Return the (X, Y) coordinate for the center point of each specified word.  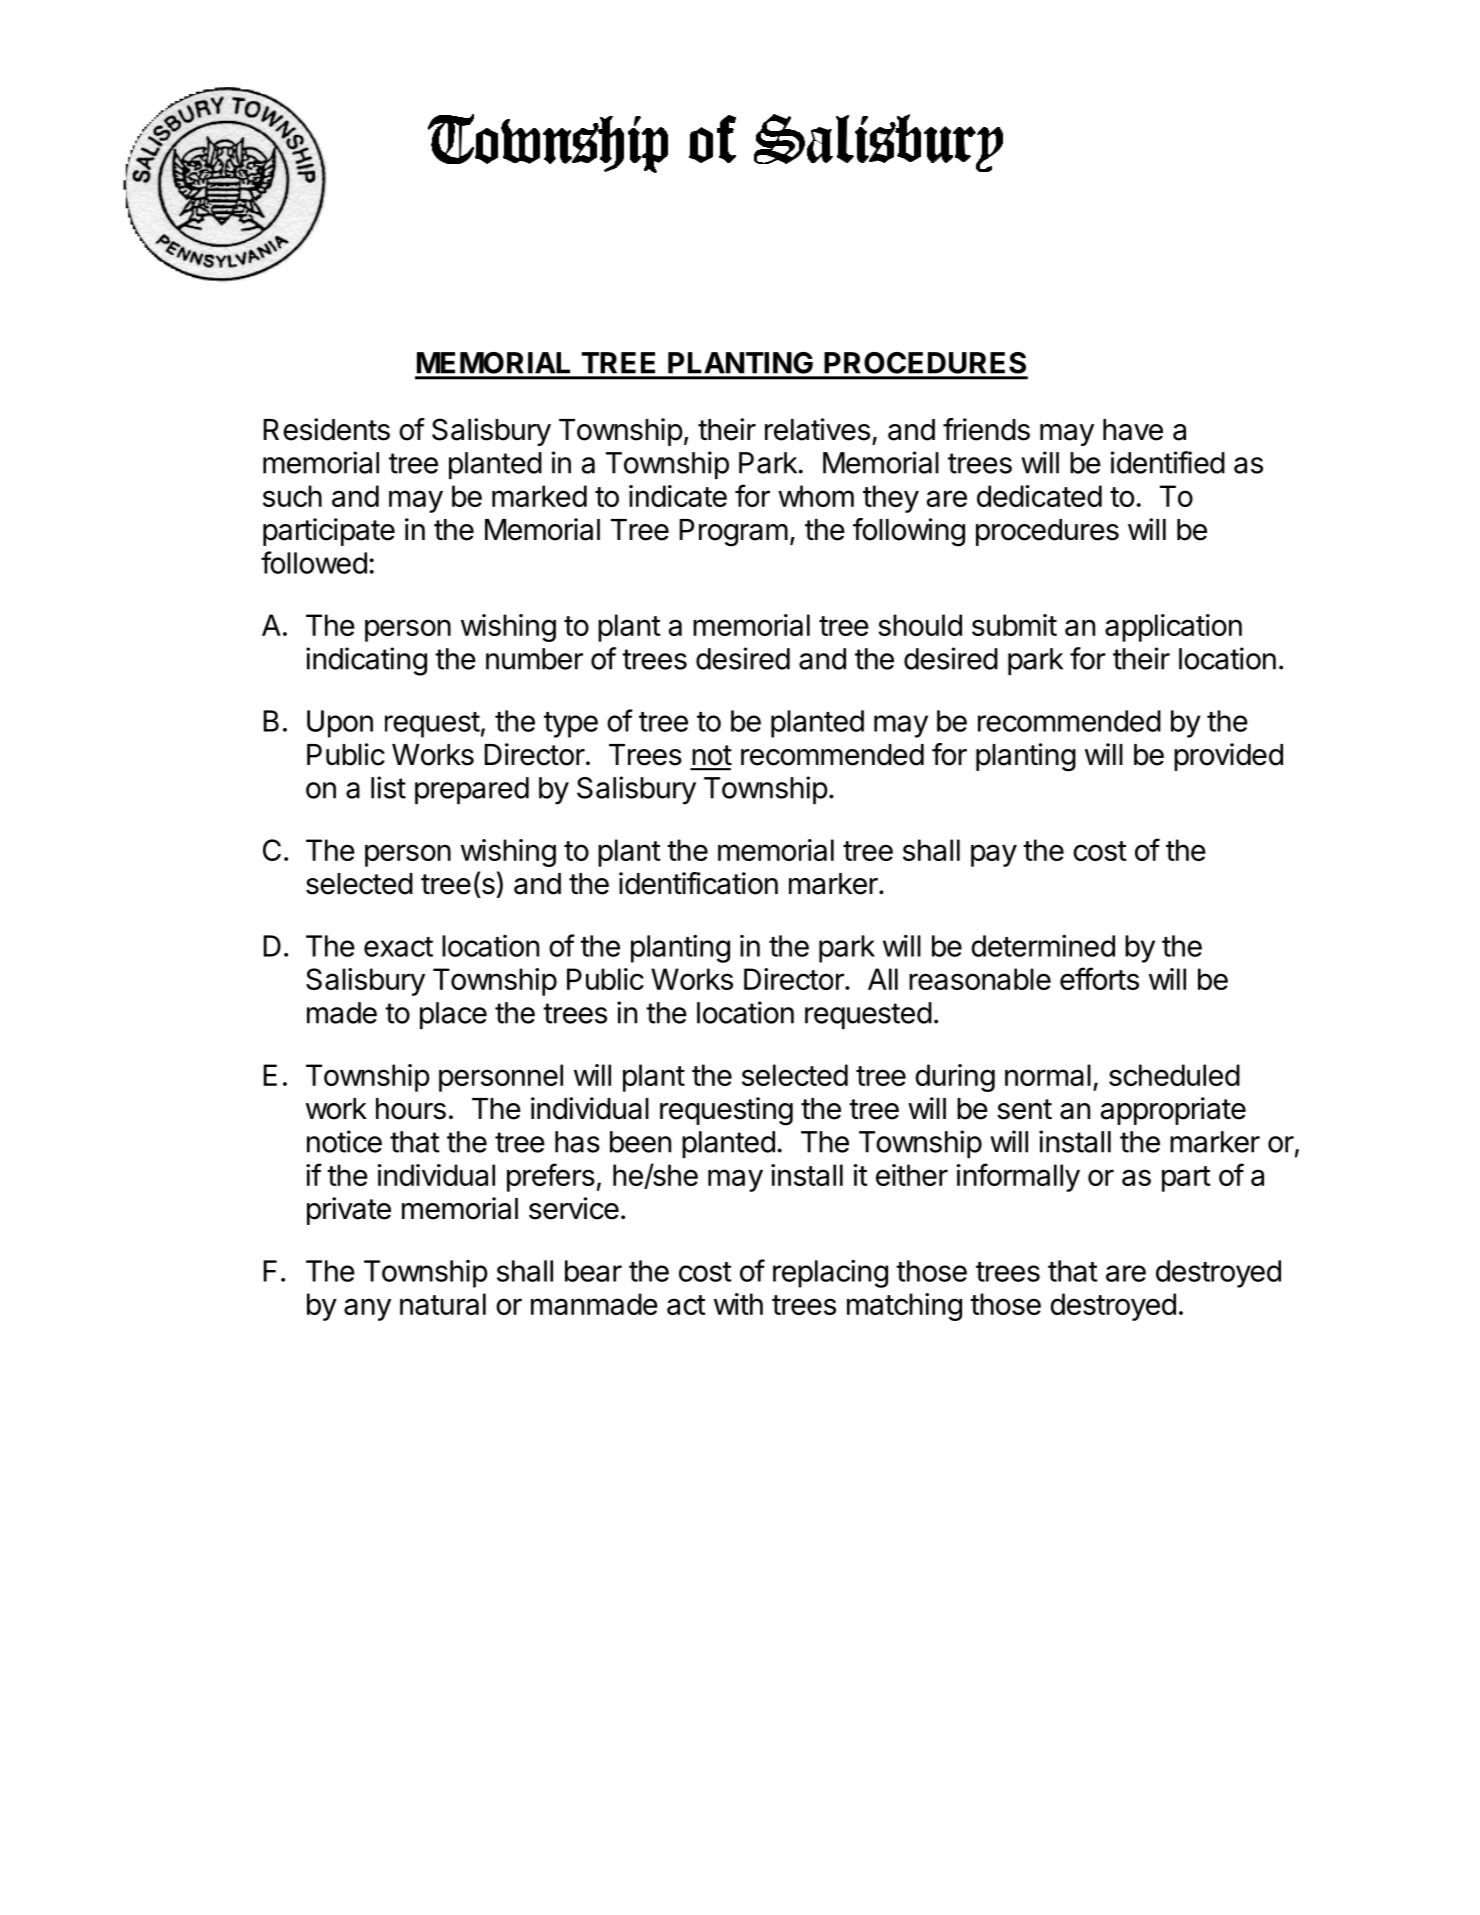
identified (1168, 462)
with (738, 1304)
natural (443, 1304)
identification (698, 883)
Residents (326, 429)
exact (398, 947)
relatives (817, 429)
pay (994, 855)
